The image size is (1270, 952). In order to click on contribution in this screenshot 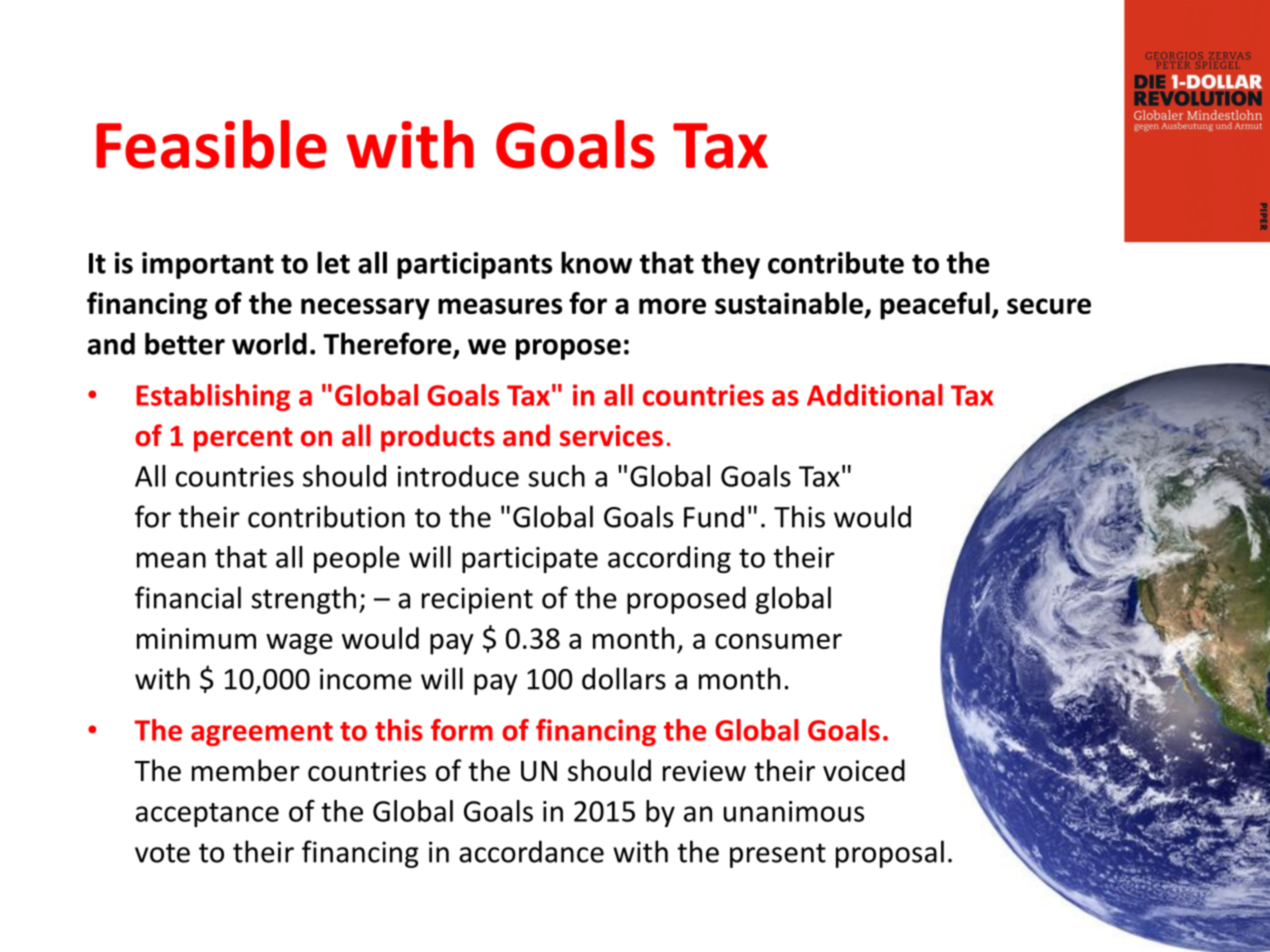, I will do `click(326, 516)`.
